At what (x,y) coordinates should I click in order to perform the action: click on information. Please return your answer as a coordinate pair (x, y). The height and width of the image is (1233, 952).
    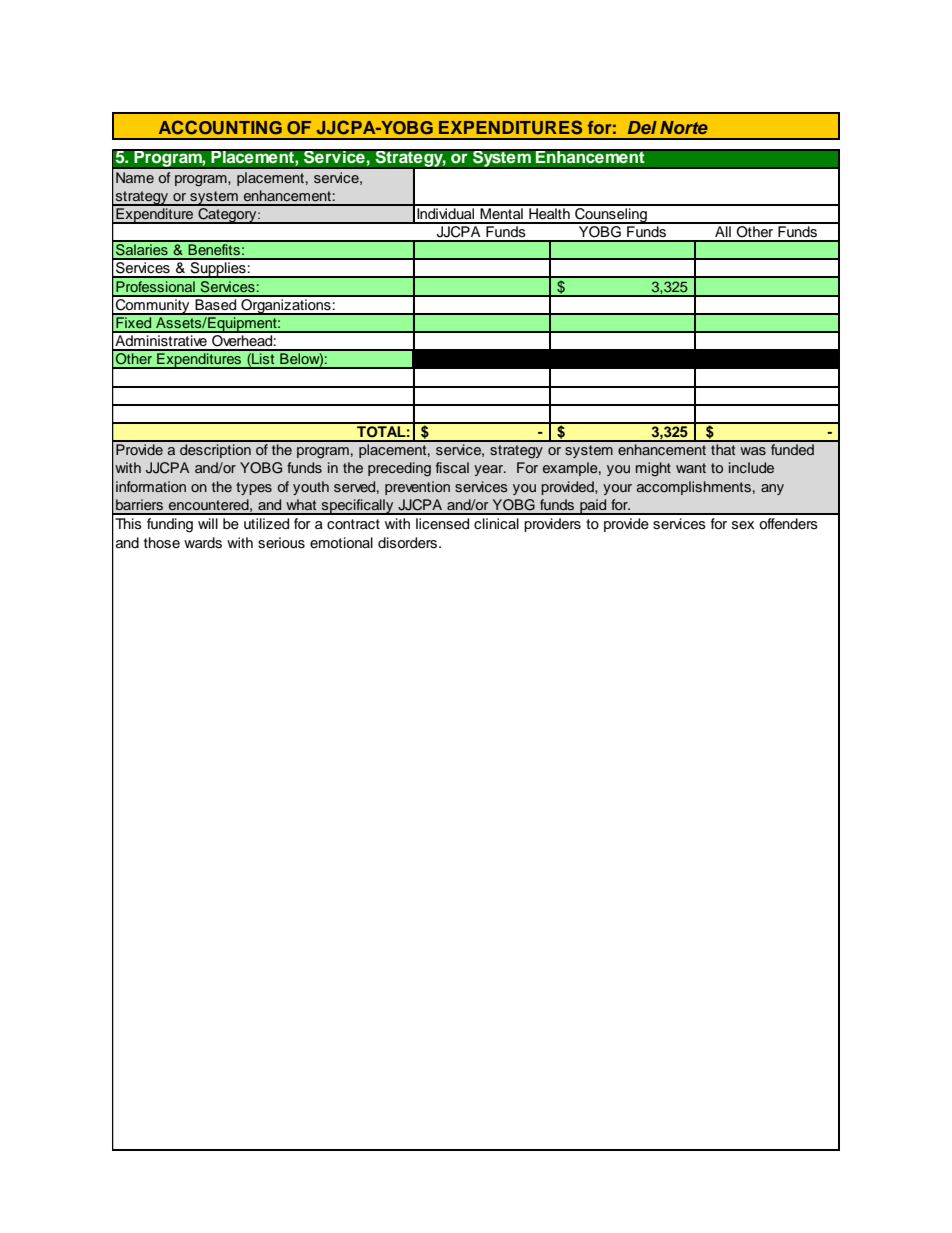
    Looking at the image, I should click on (151, 486).
